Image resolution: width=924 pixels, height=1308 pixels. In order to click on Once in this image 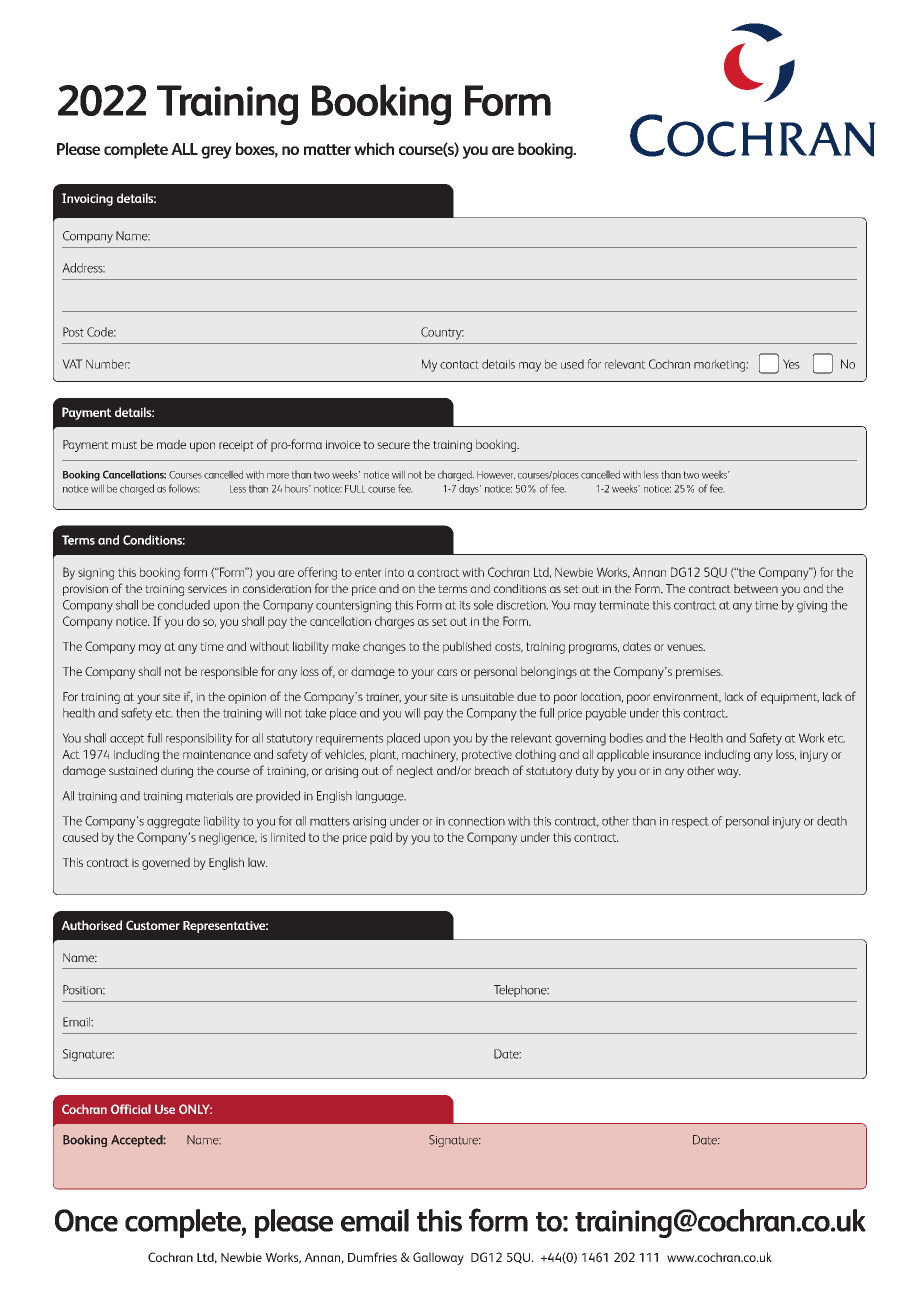, I will do `click(86, 1220)`.
